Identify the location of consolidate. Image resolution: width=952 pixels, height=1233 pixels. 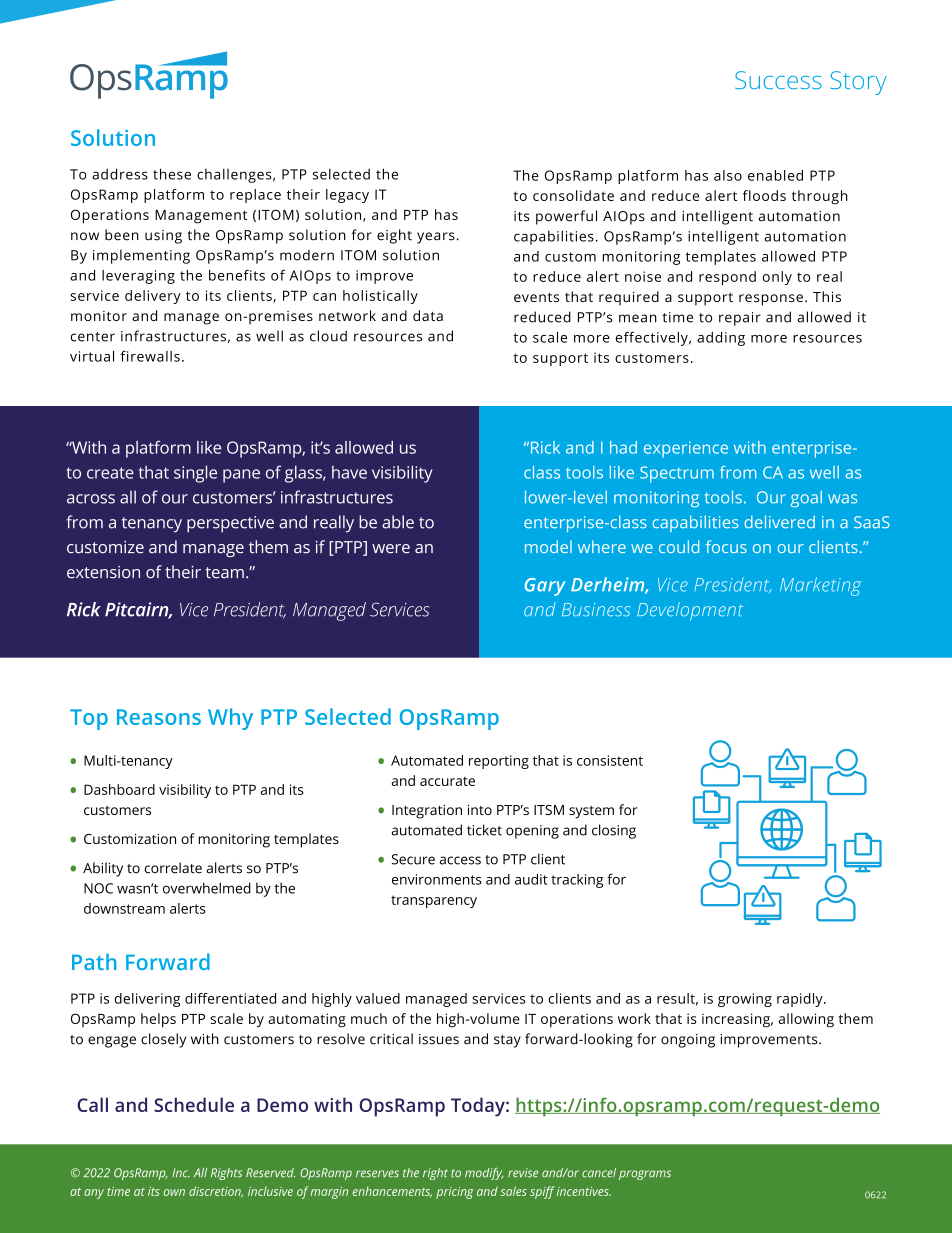
(573, 195).
